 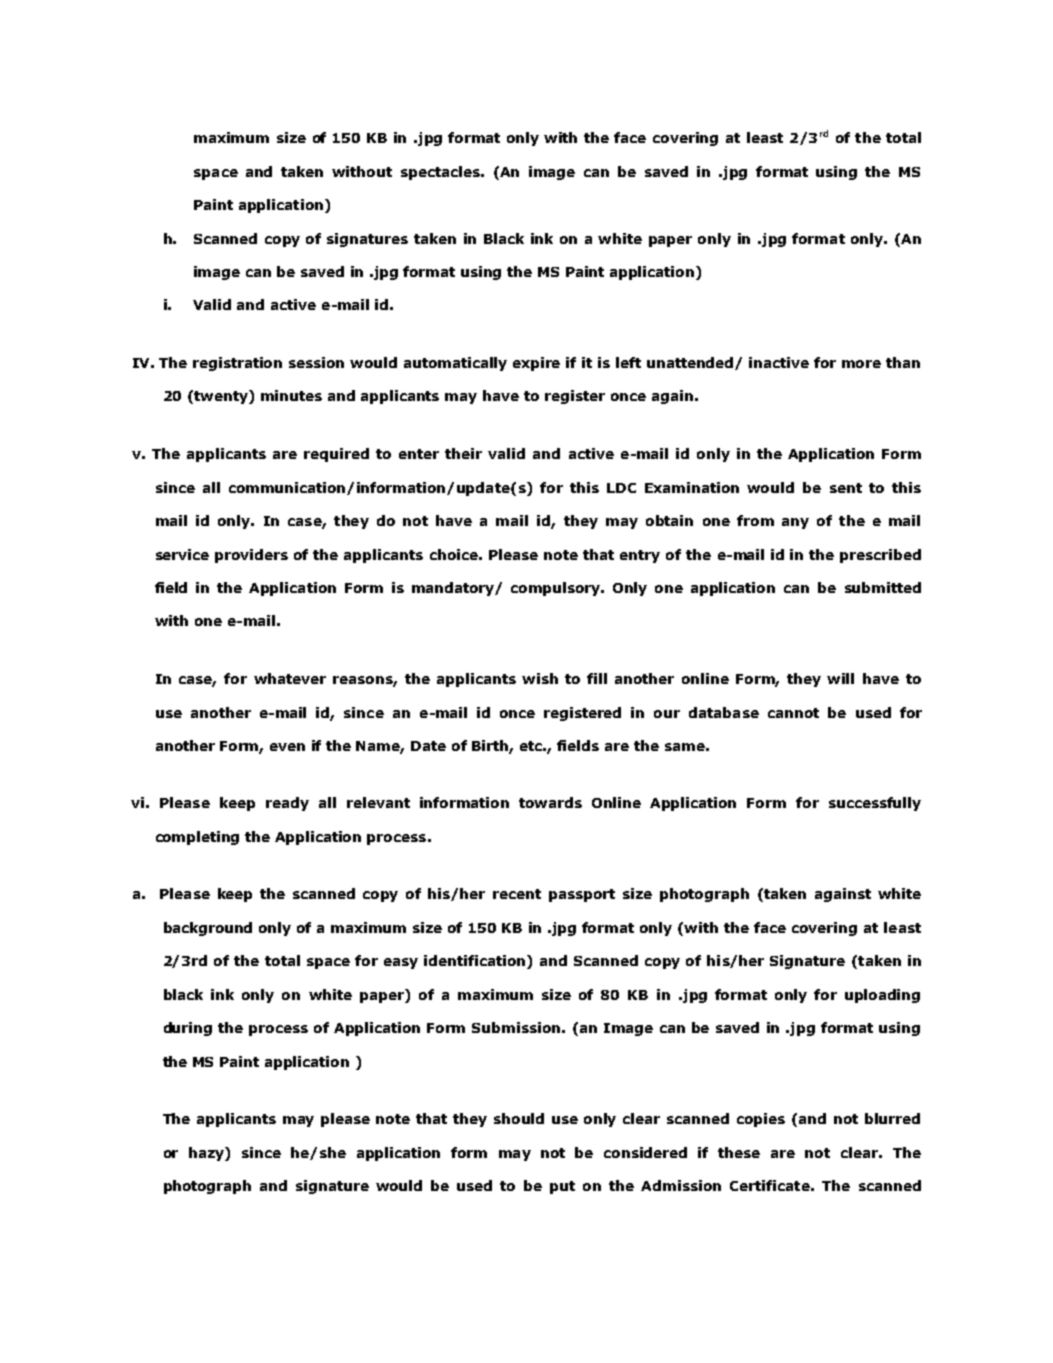 I want to click on background, so click(x=208, y=929).
